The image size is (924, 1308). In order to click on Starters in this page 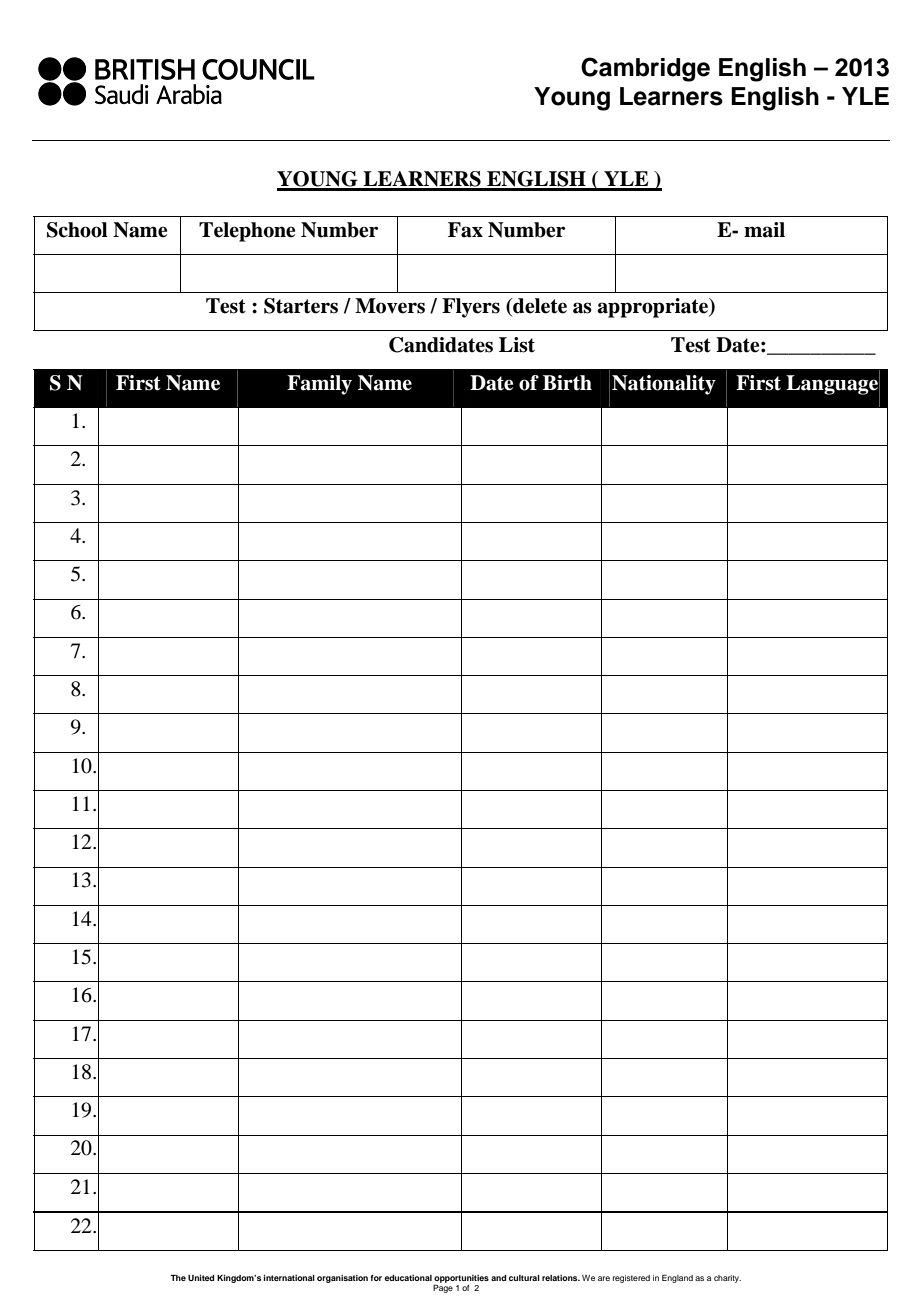, I will do `click(301, 306)`.
